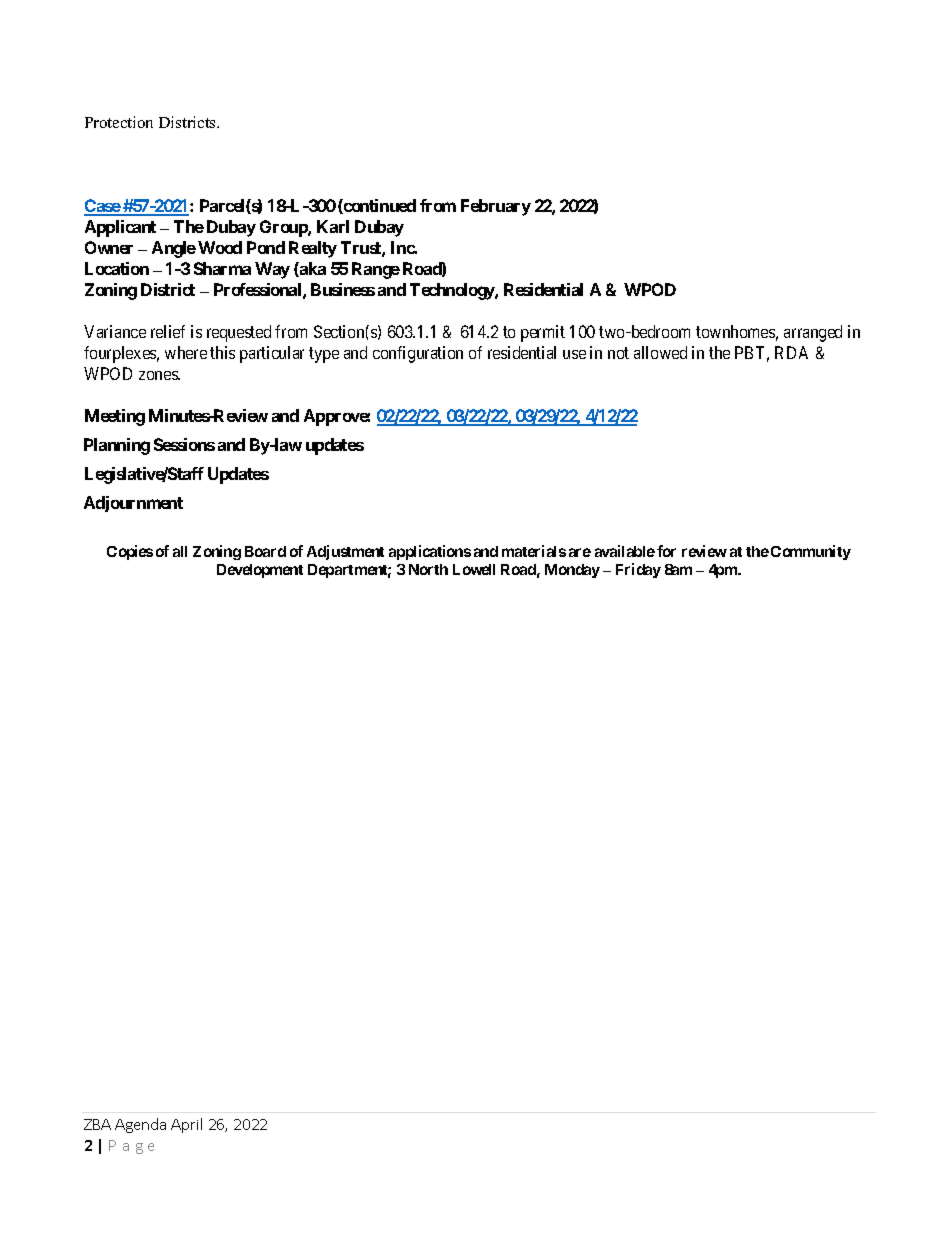  Describe the element at coordinates (638, 570) in the screenshot. I see `Friday` at that location.
